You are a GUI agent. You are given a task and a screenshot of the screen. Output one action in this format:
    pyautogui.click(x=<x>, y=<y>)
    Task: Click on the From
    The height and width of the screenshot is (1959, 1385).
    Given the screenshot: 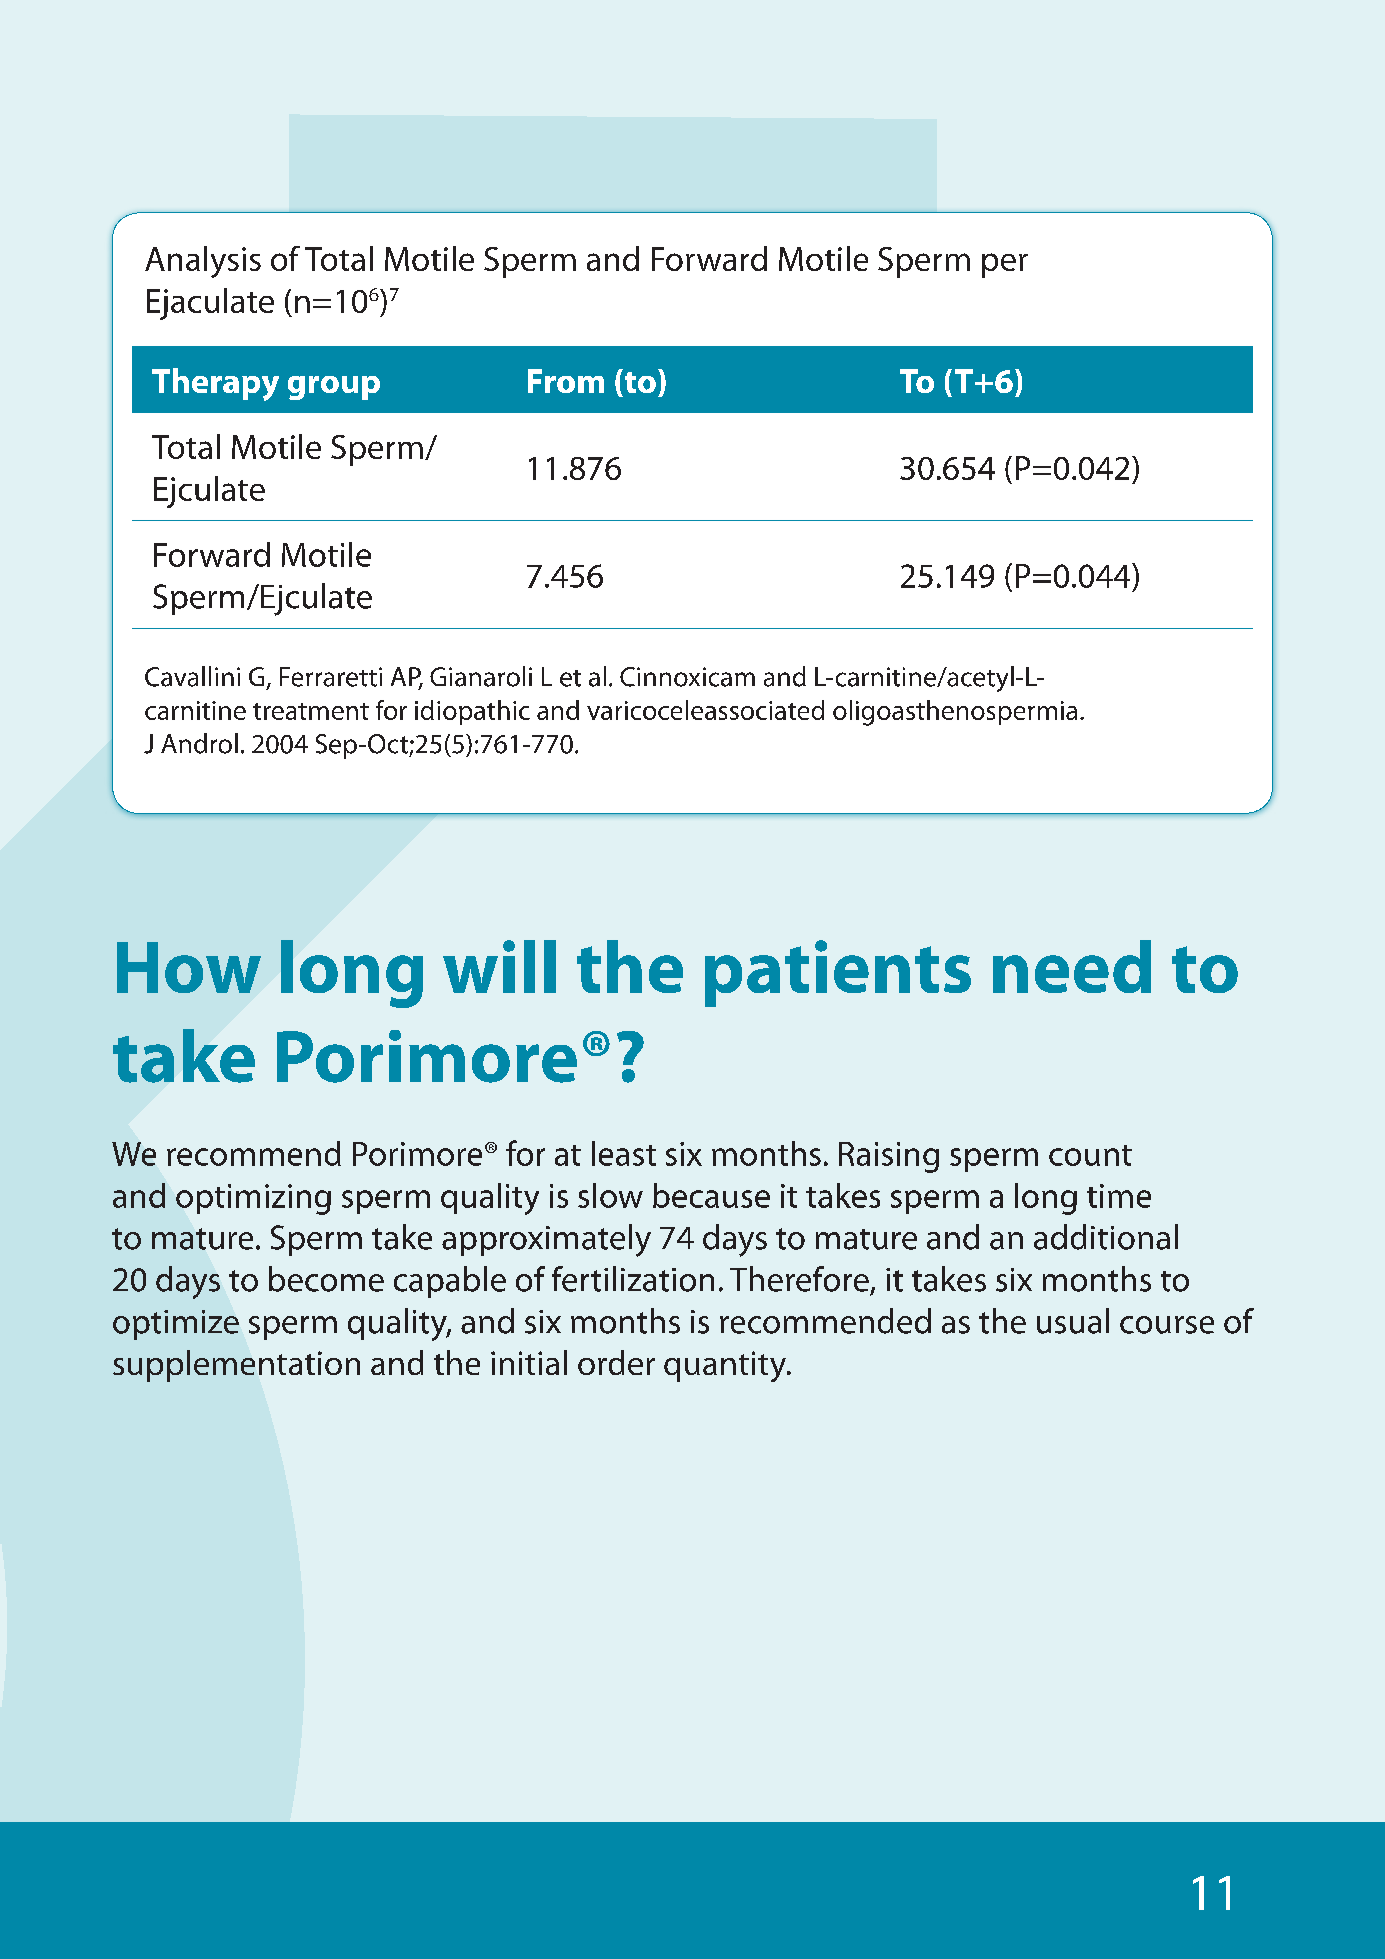 What is the action you would take?
    pyautogui.click(x=566, y=381)
